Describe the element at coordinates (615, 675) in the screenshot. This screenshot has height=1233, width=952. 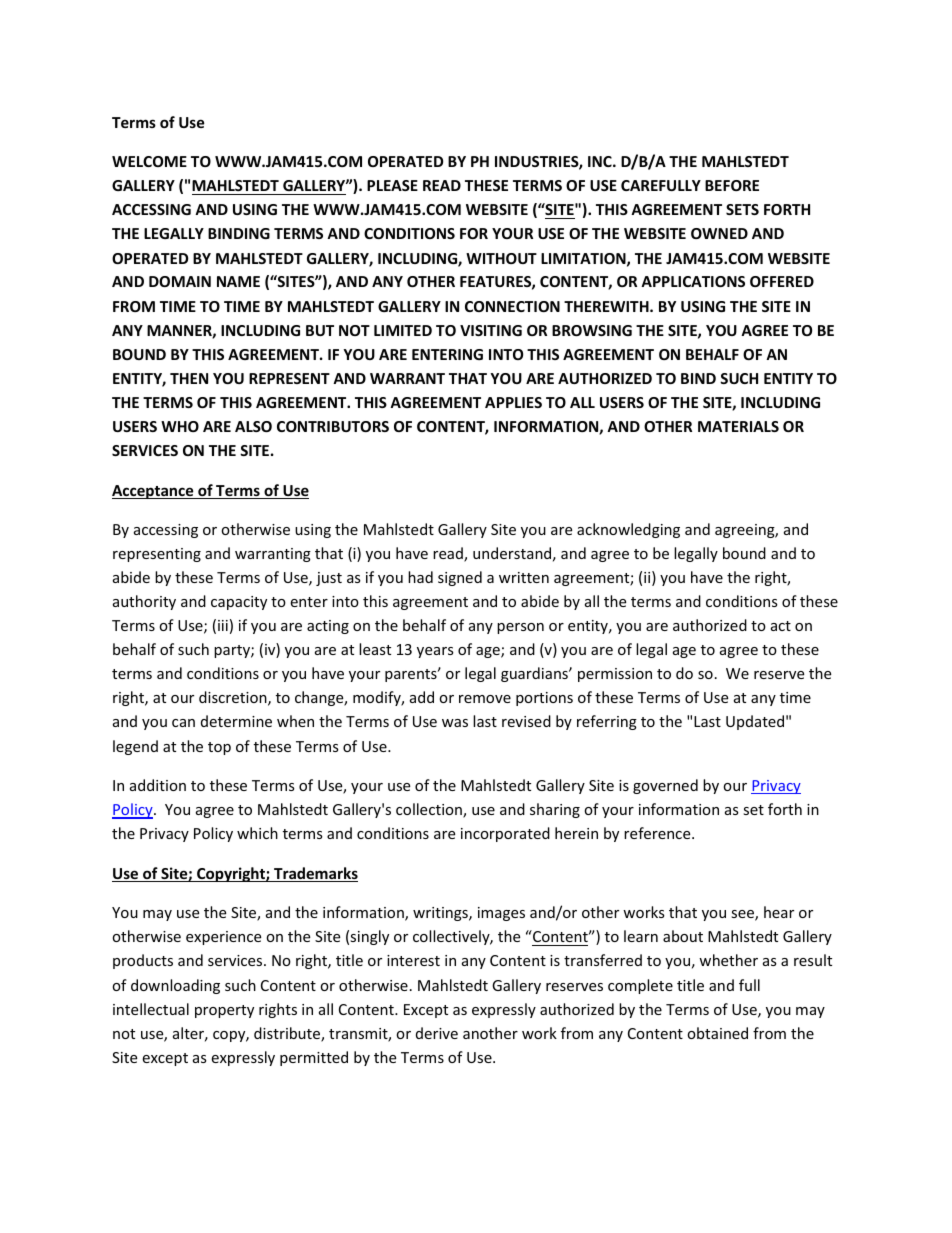
I see `permission` at that location.
